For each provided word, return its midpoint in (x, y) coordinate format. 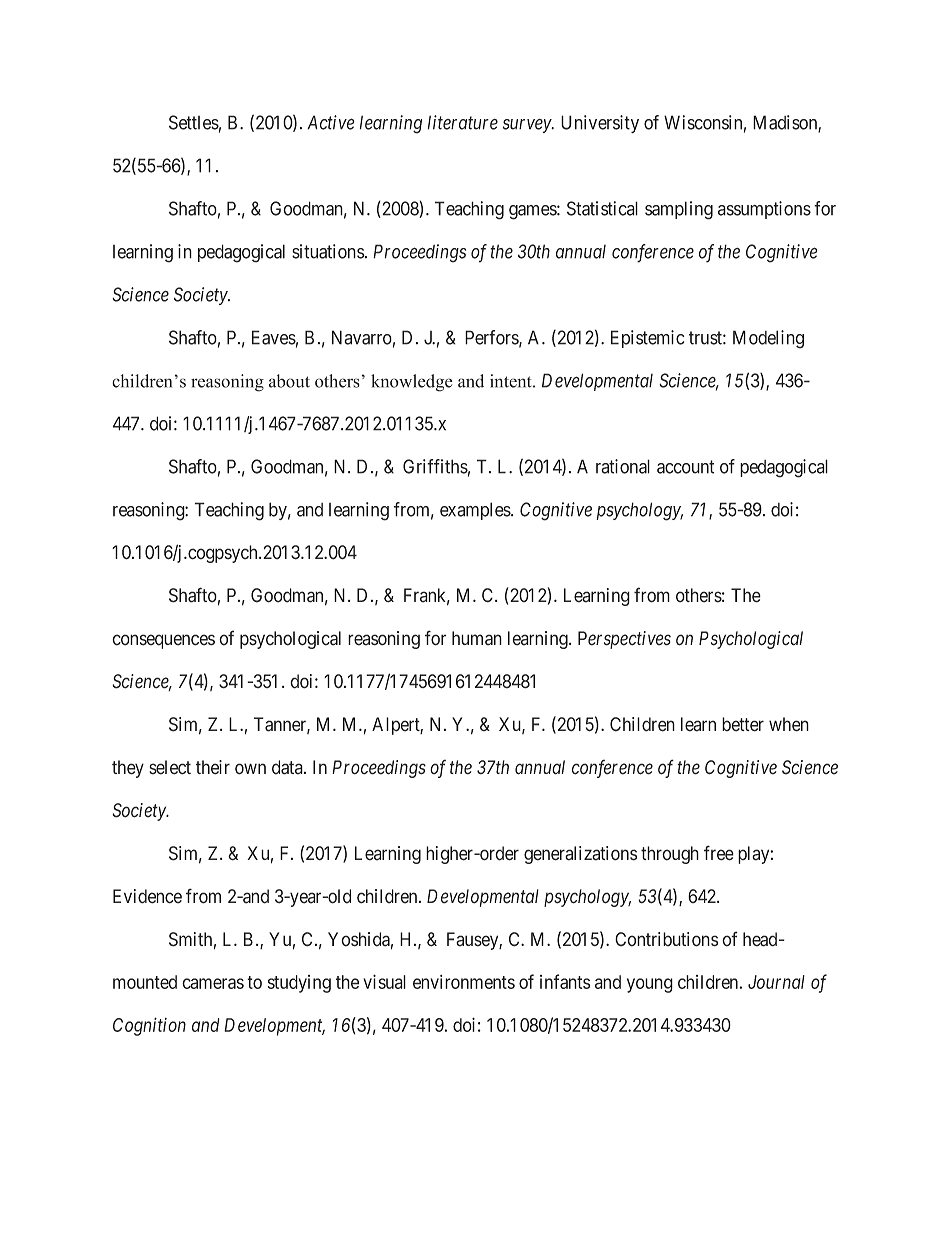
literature (463, 122)
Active (331, 122)
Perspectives (624, 640)
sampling (679, 210)
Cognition (149, 1026)
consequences (163, 641)
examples (476, 511)
